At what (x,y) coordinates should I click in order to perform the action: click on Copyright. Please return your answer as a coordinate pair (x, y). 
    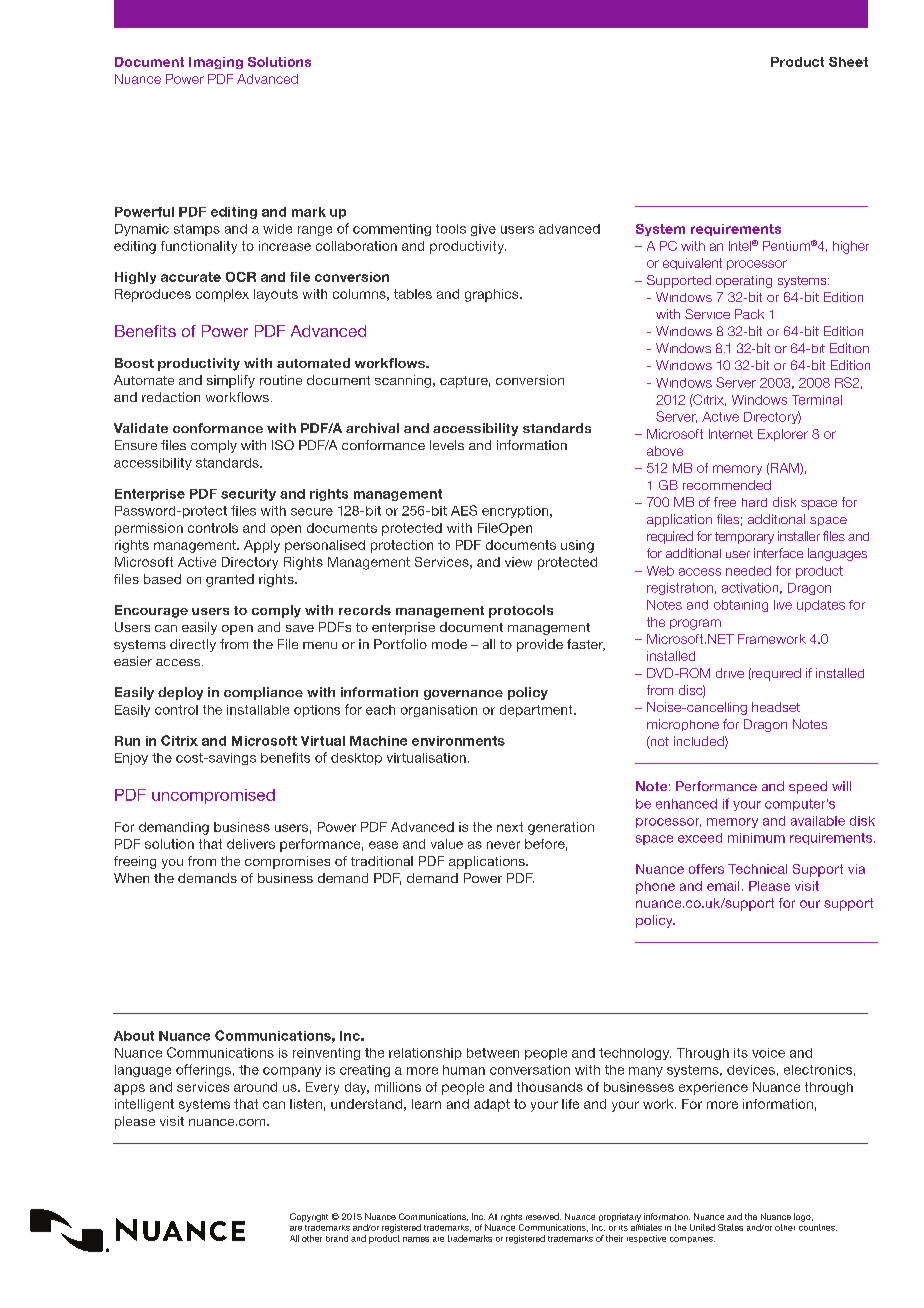
    Looking at the image, I should click on (309, 1217).
